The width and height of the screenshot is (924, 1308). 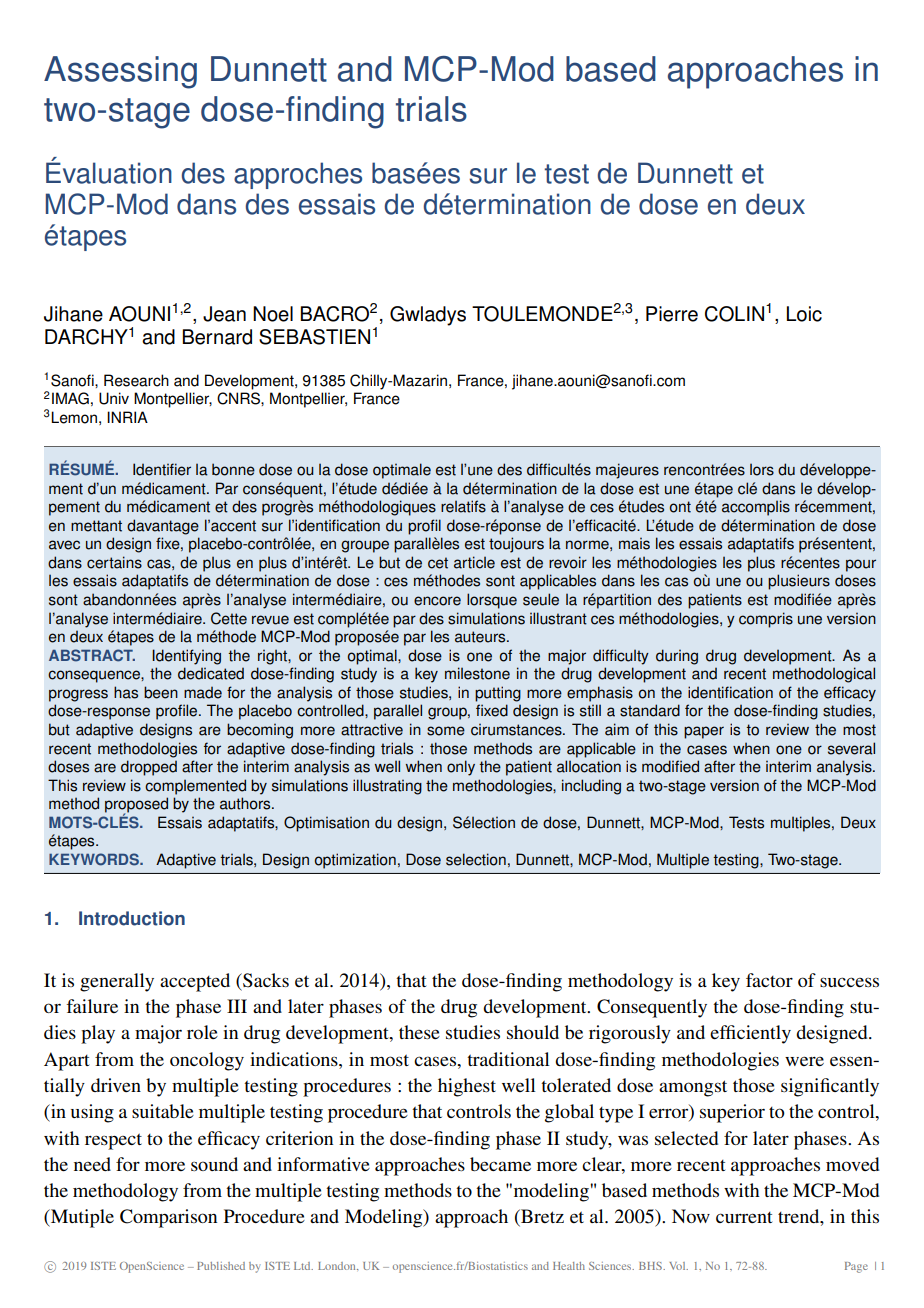 What do you see at coordinates (168, 1218) in the screenshot?
I see `Comparison` at bounding box center [168, 1218].
